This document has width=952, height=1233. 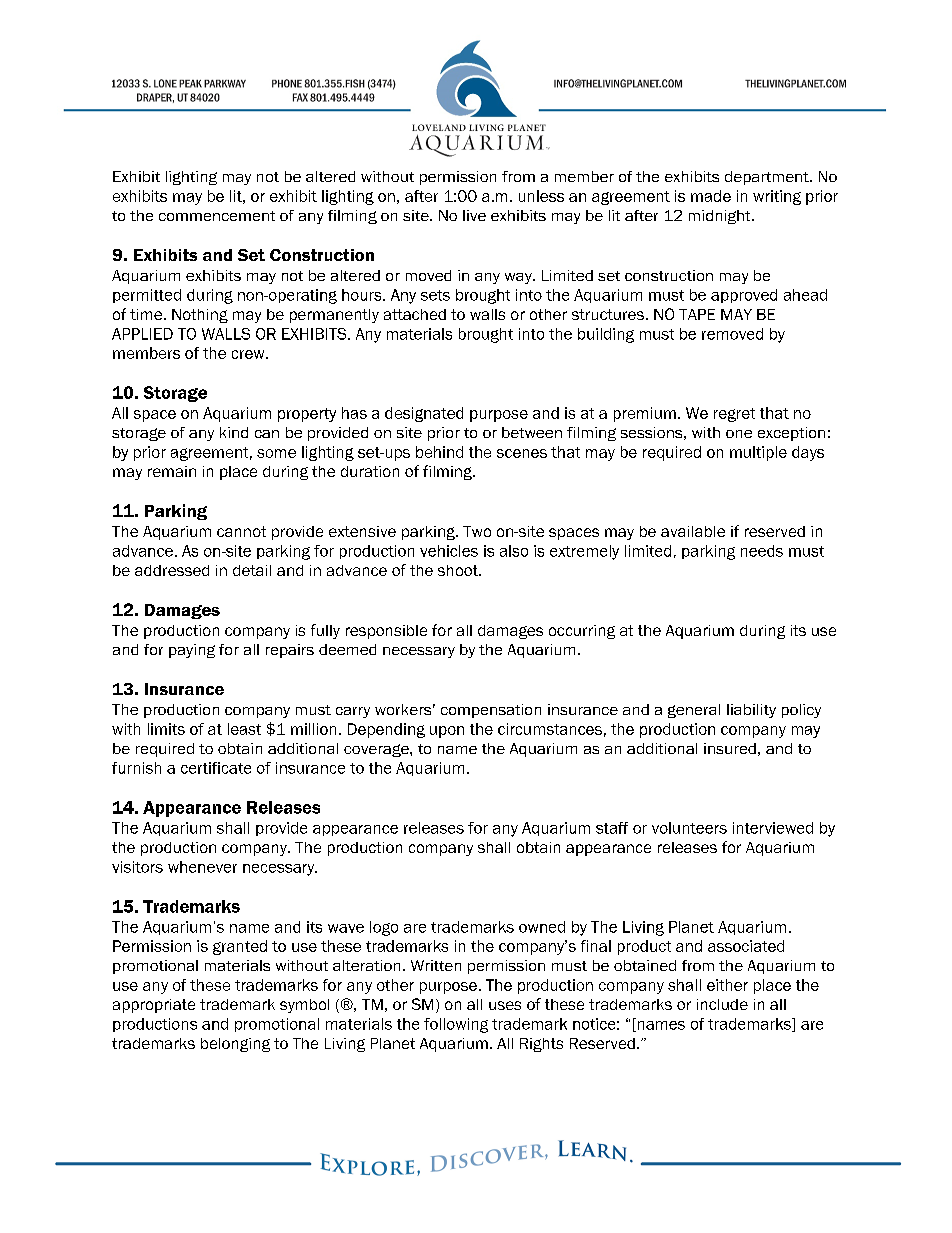 What do you see at coordinates (217, 216) in the document?
I see `commencement` at bounding box center [217, 216].
